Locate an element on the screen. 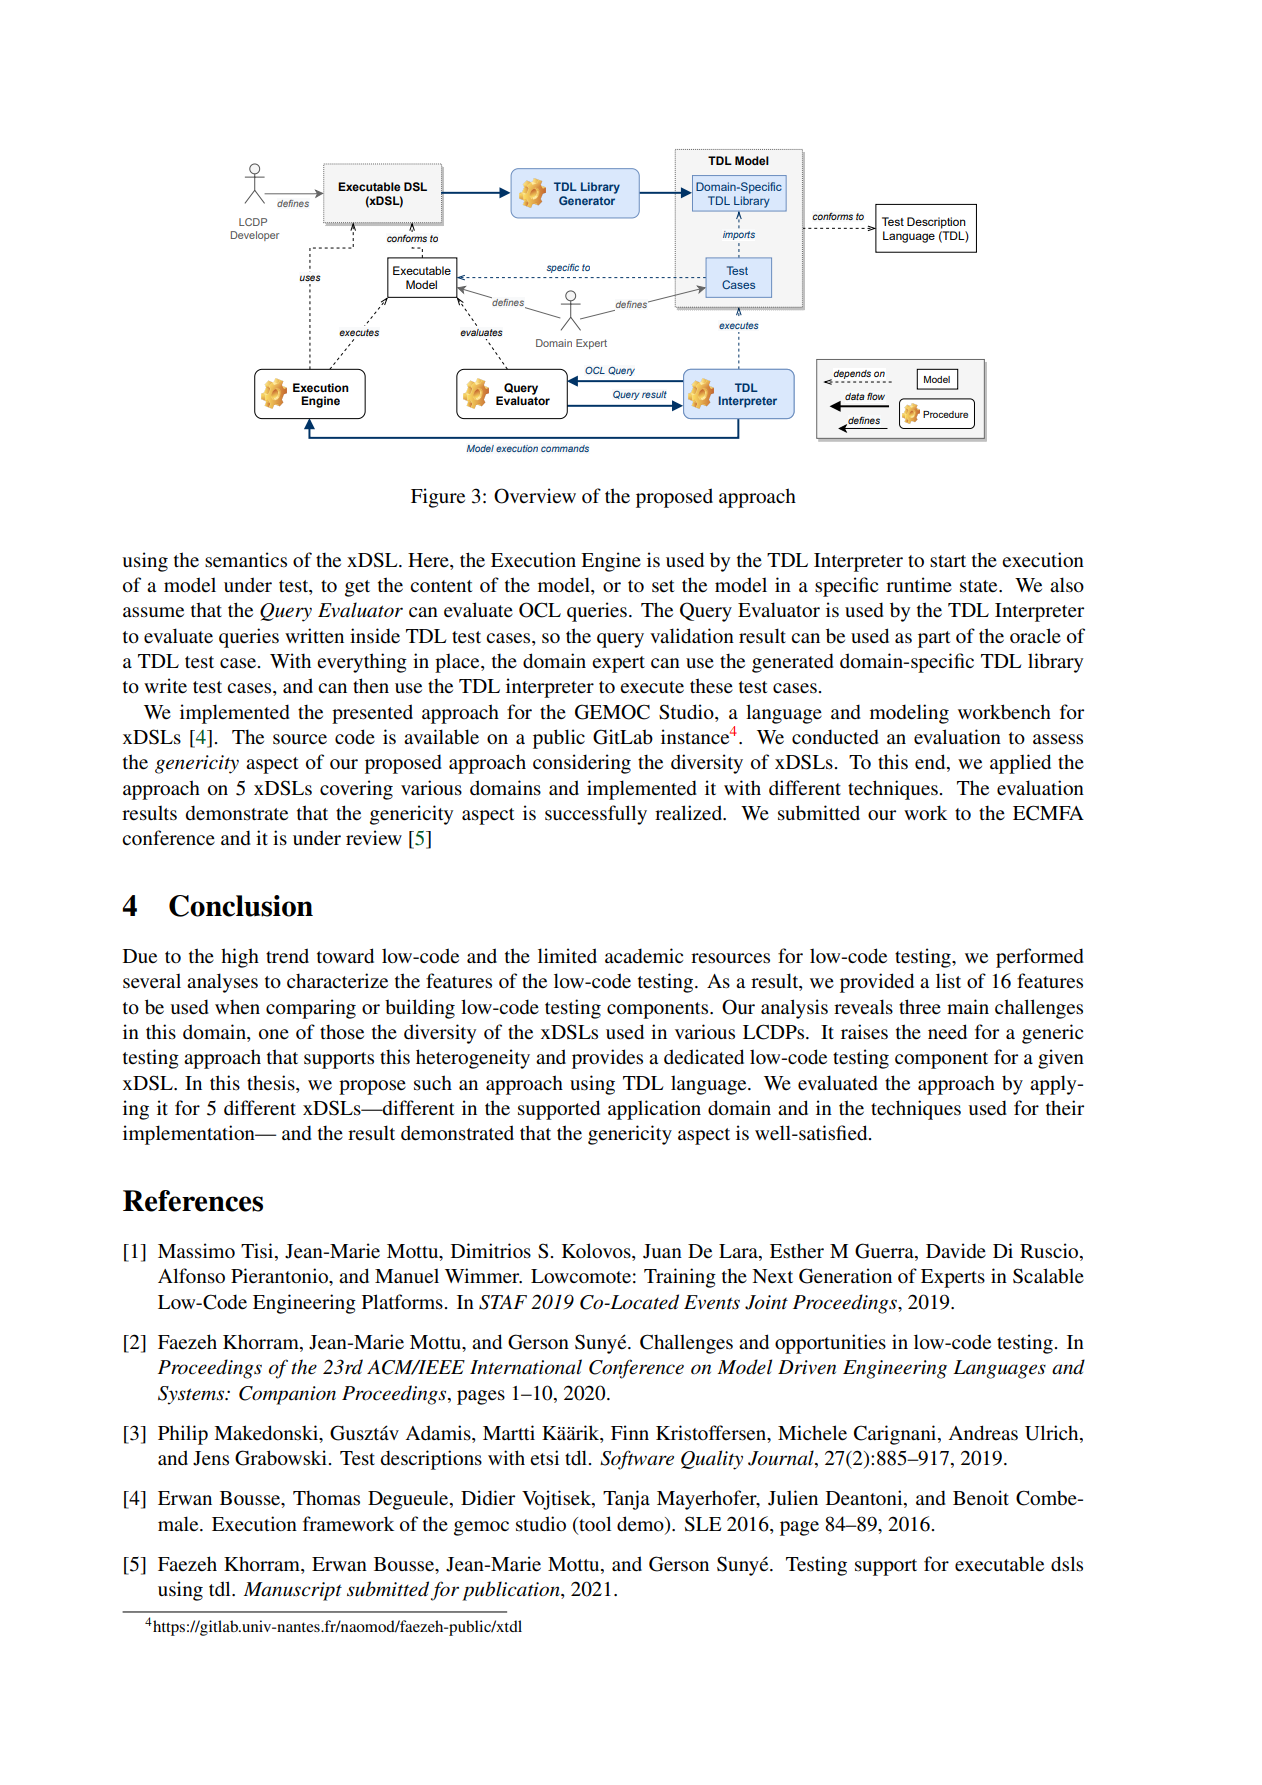 The image size is (1262, 1785). imports is located at coordinates (739, 235).
